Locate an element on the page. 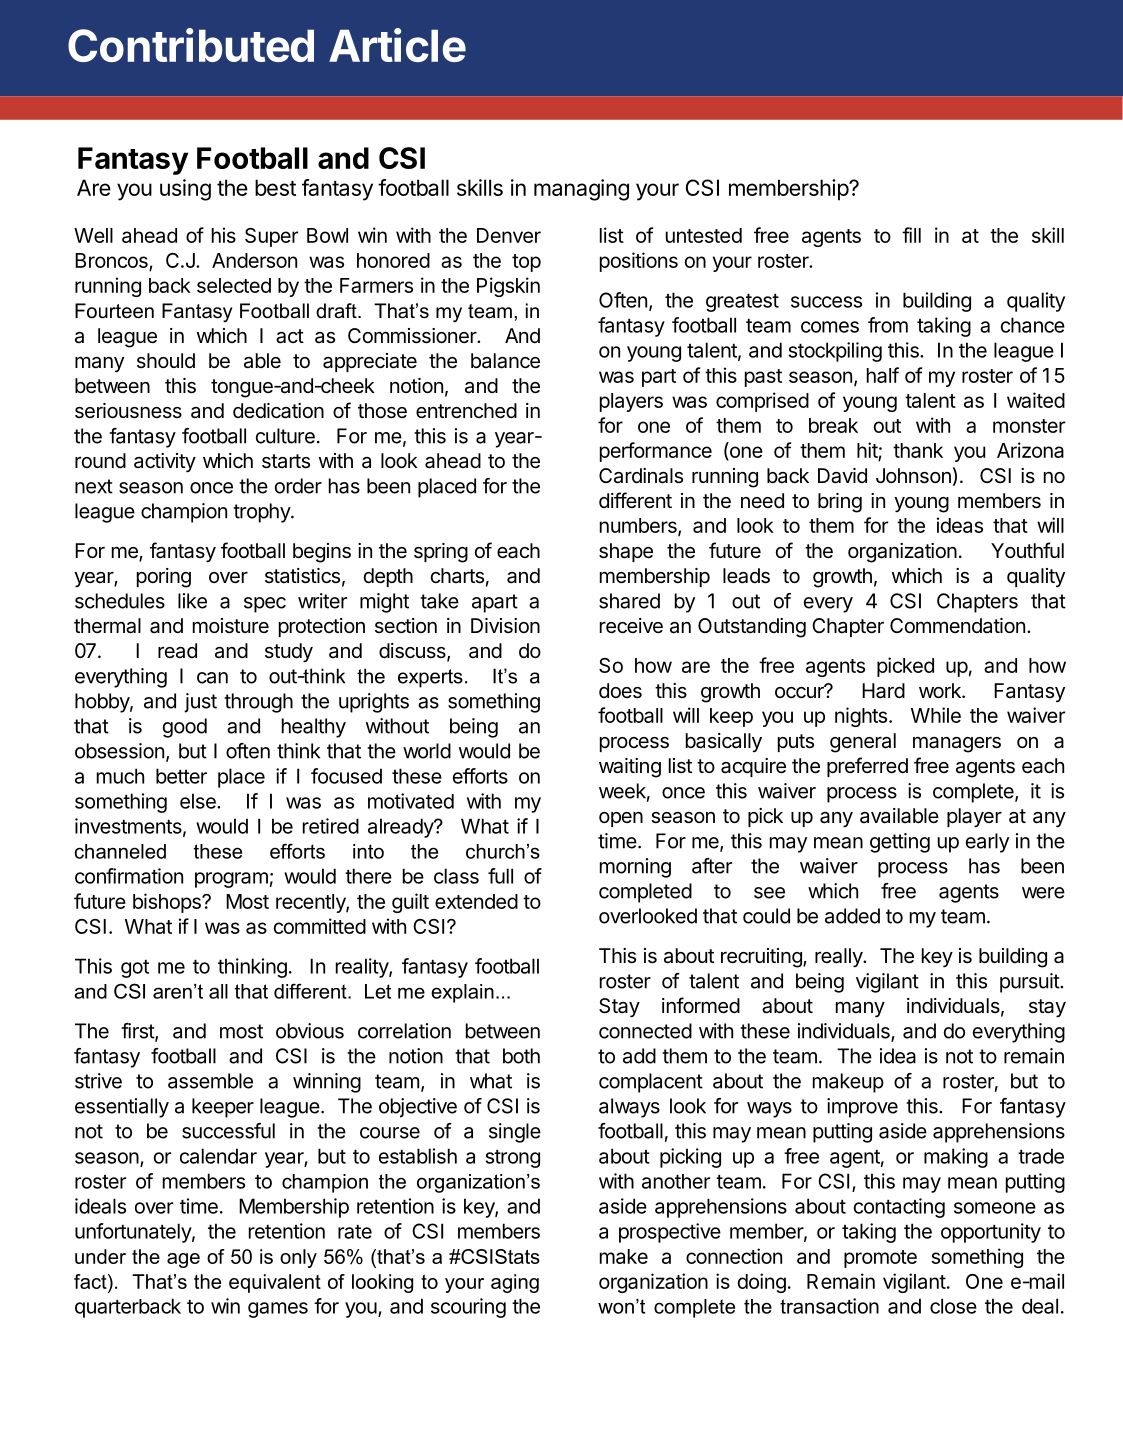 The width and height of the page is (1123, 1453). Cardinals is located at coordinates (641, 476).
